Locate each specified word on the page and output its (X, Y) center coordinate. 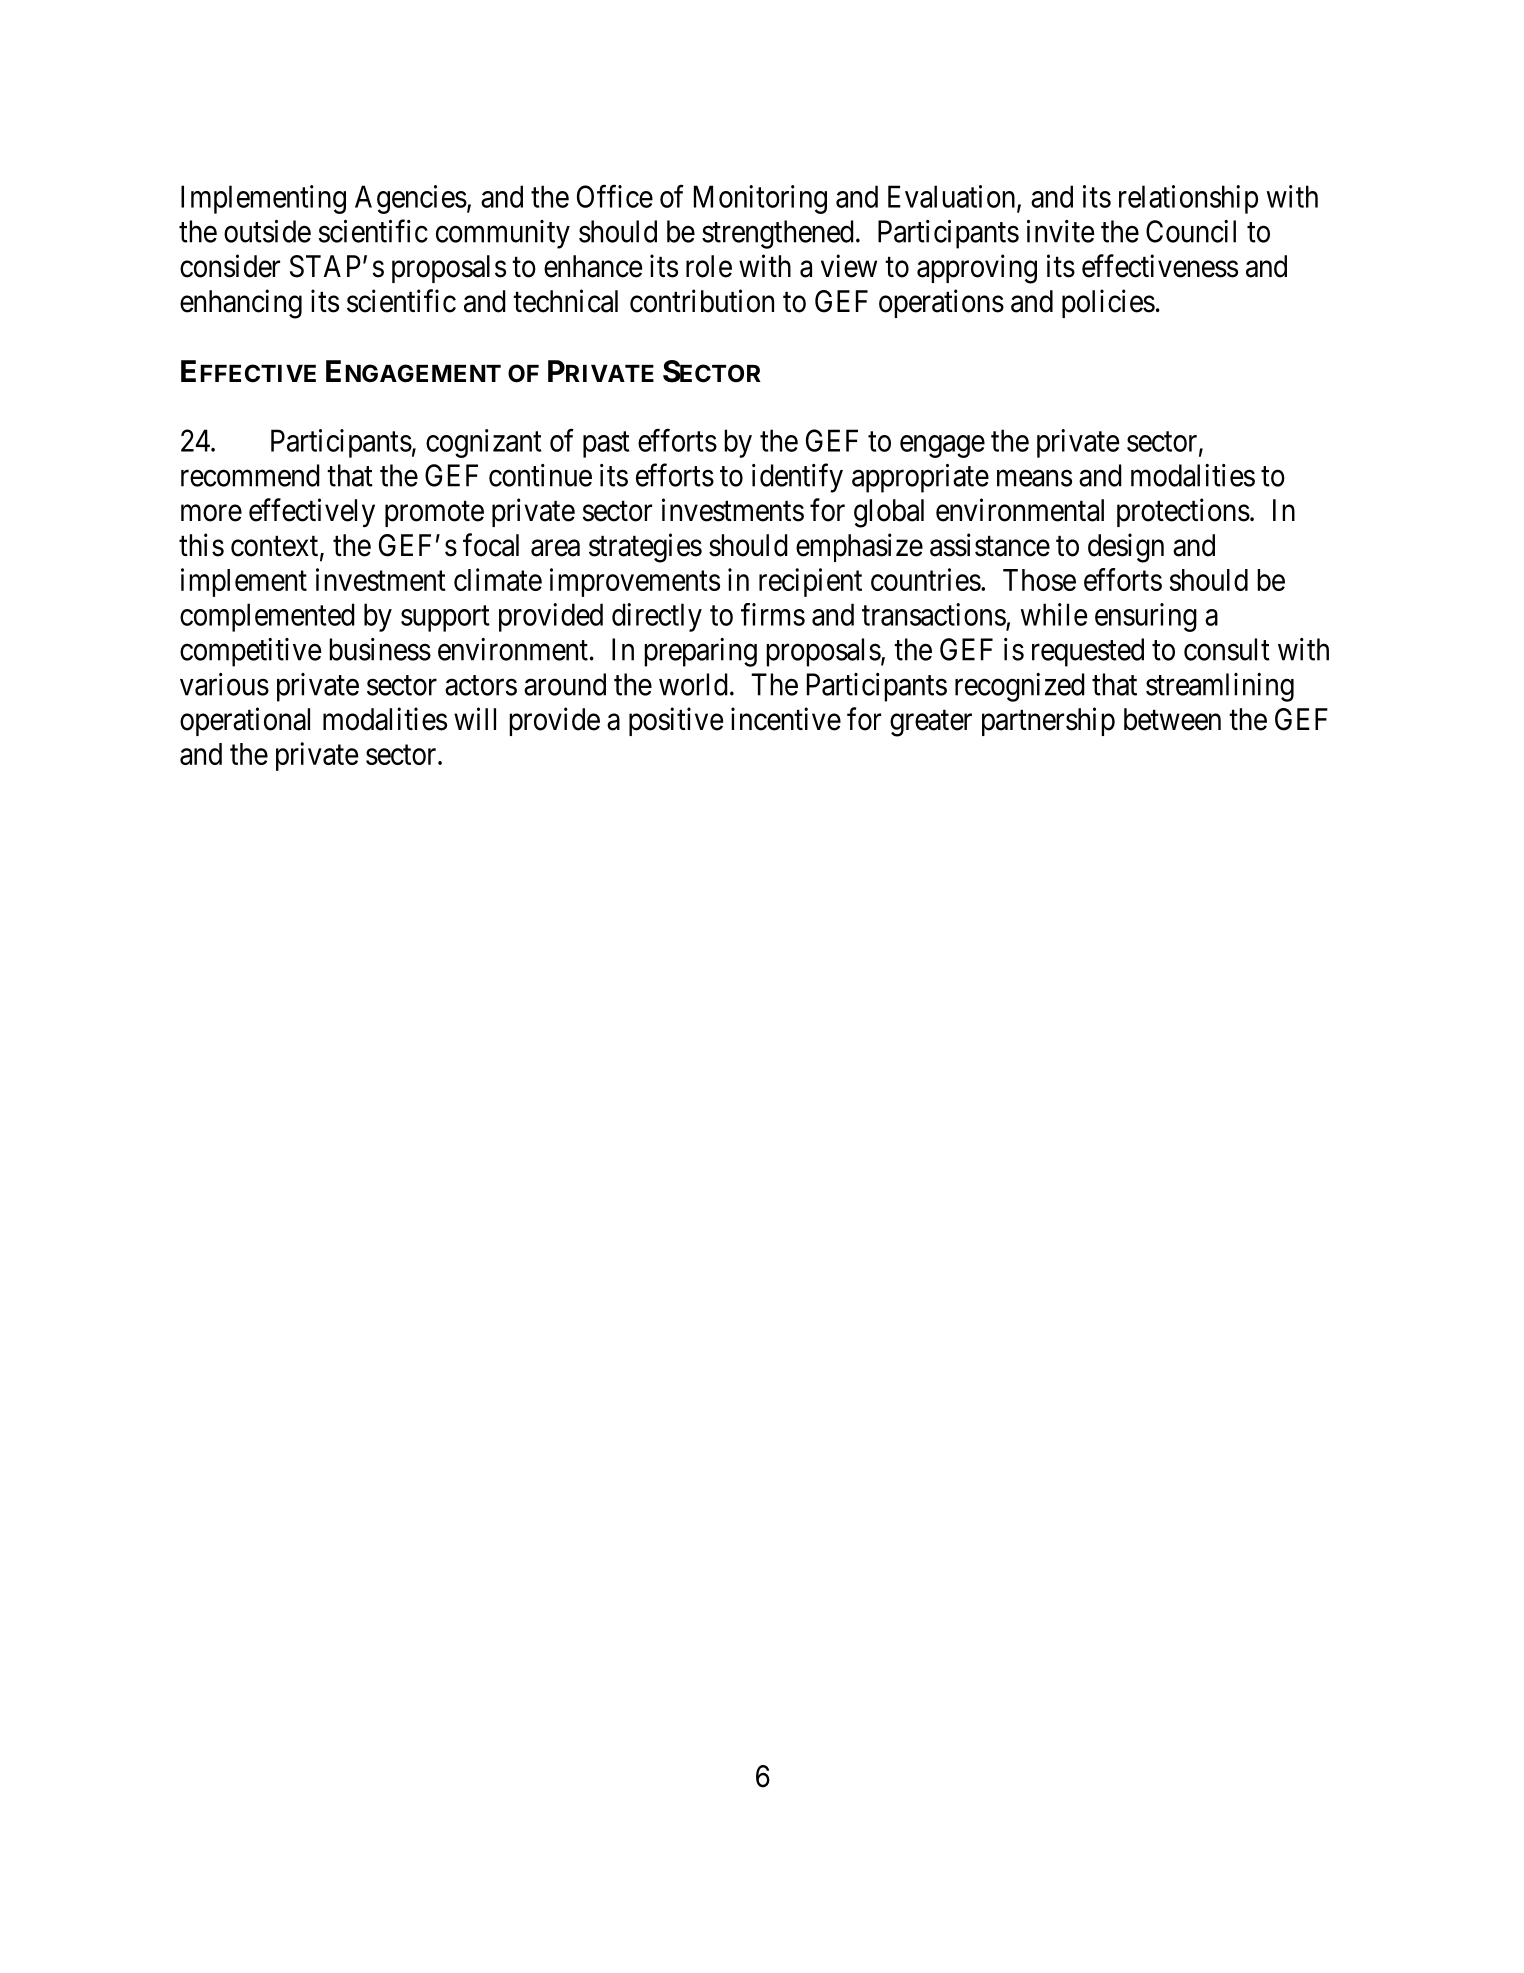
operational (245, 721)
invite (1060, 231)
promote (434, 514)
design (1126, 548)
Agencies (411, 199)
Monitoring (760, 199)
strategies (645, 548)
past (606, 445)
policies (1108, 303)
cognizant (484, 443)
